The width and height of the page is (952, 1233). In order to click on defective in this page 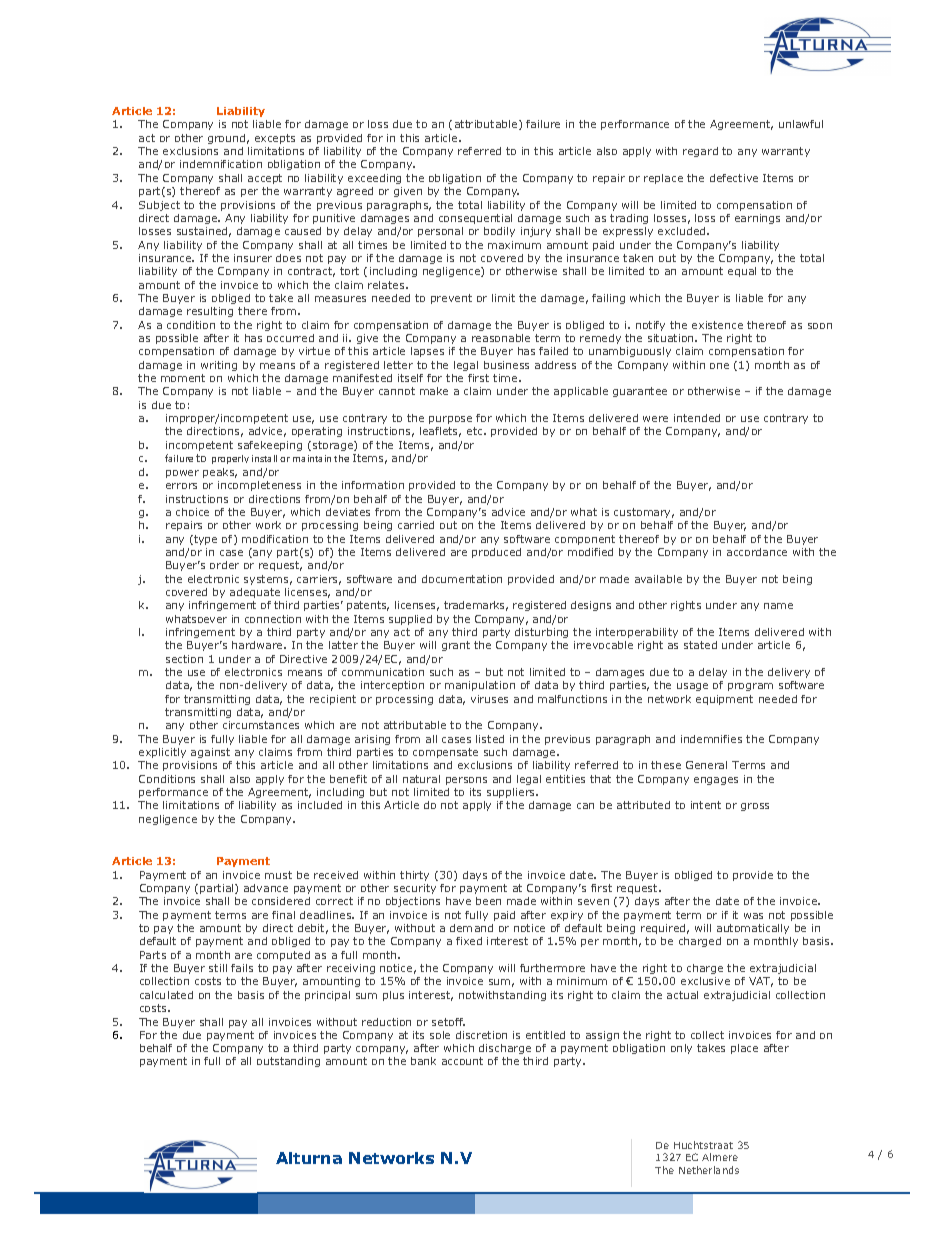, I will do `click(734, 178)`.
